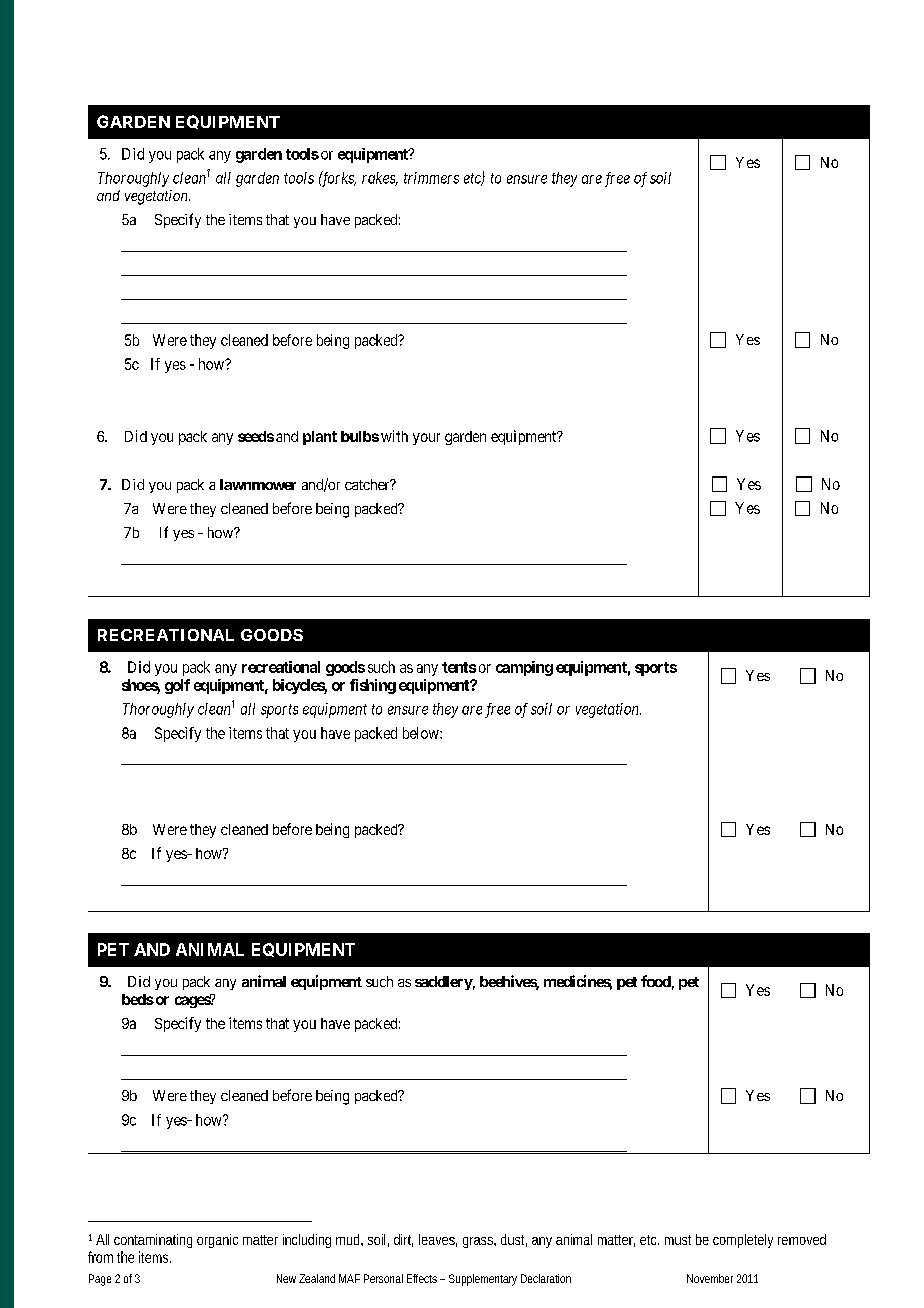 The image size is (924, 1308). Describe the element at coordinates (431, 178) in the screenshot. I see `trimmers` at that location.
